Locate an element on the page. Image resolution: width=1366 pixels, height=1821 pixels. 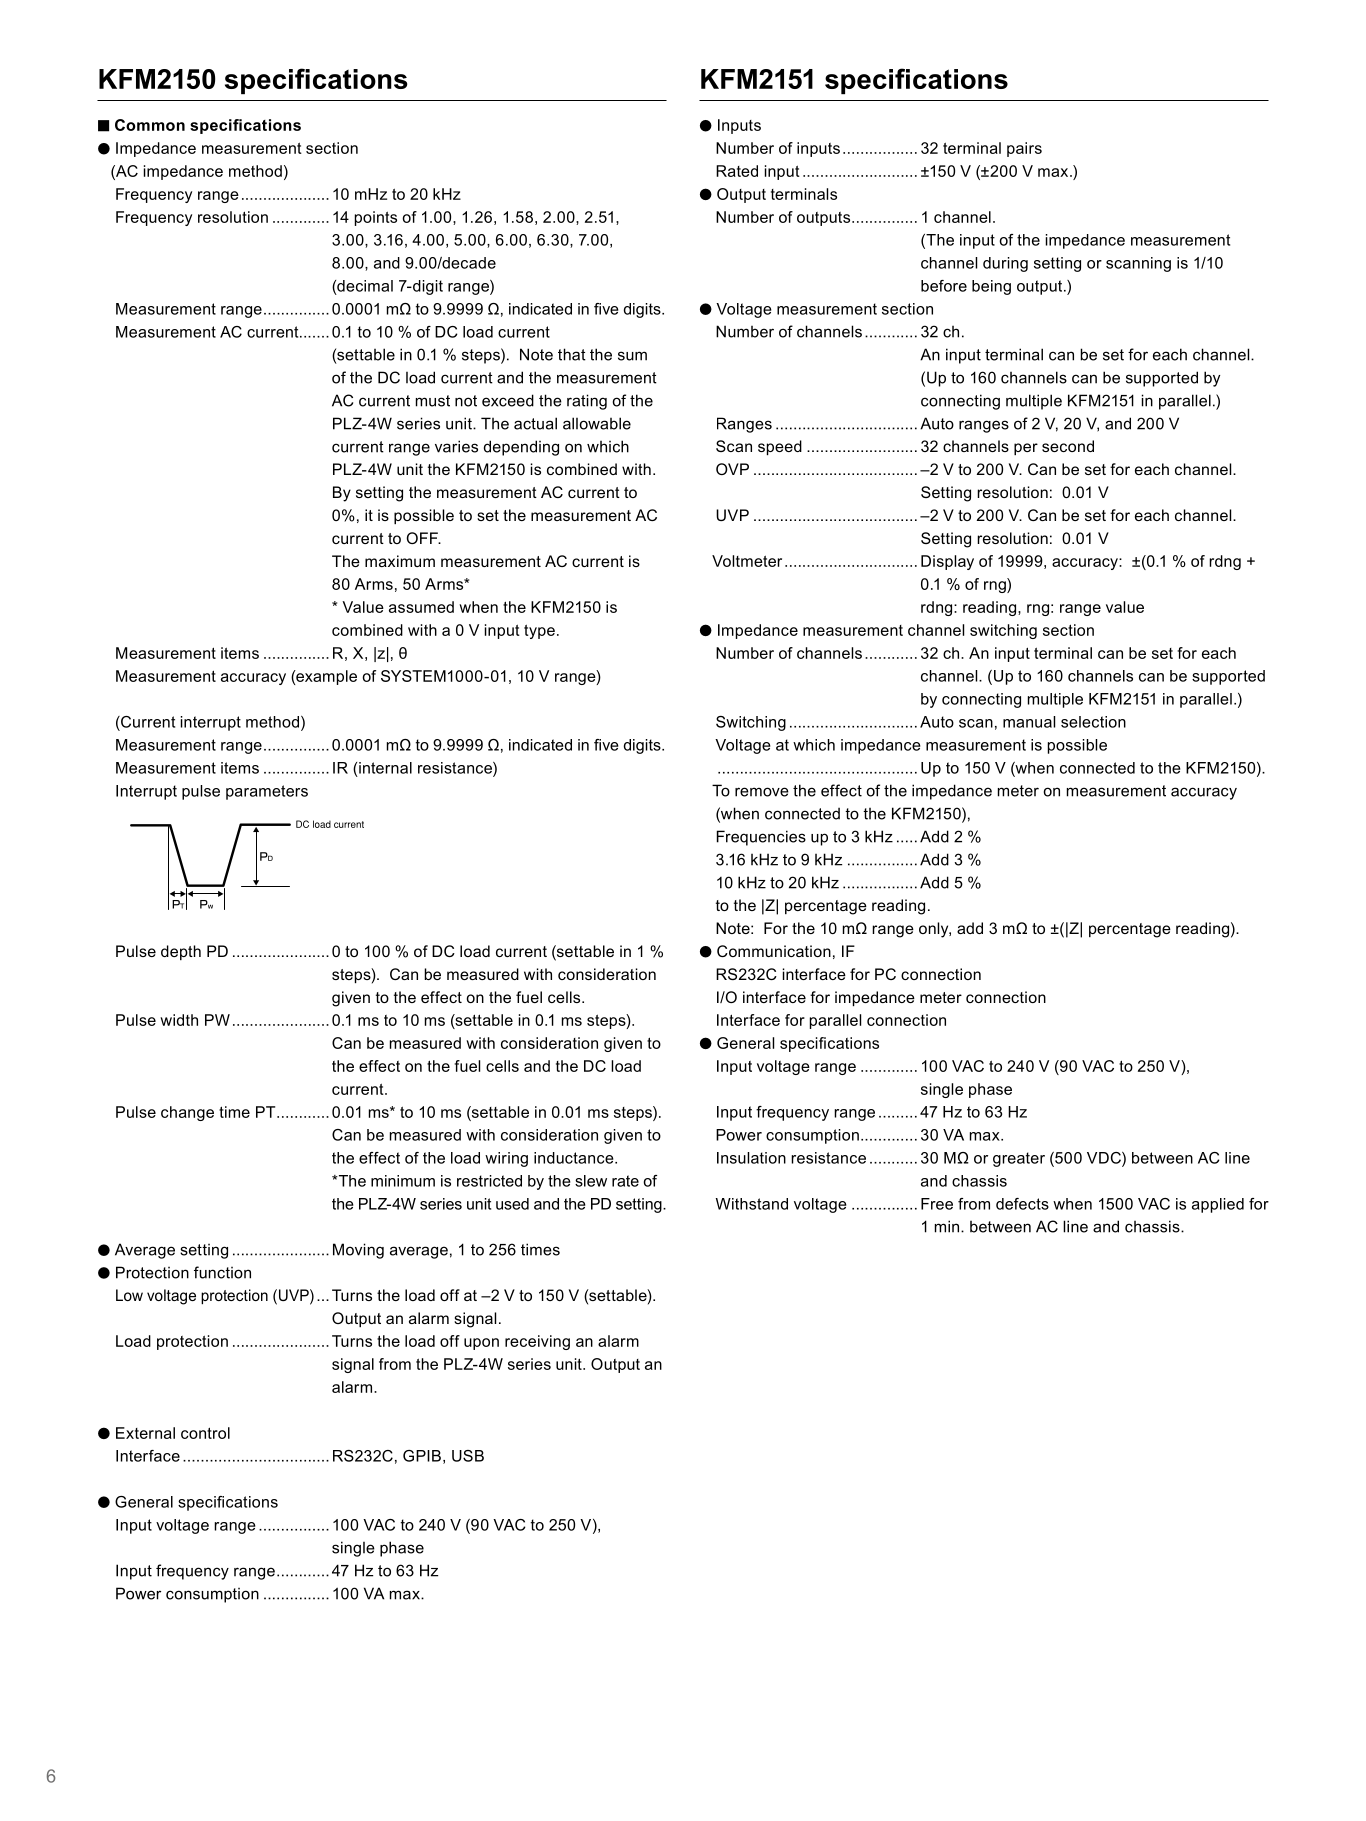
Display is located at coordinates (947, 562).
